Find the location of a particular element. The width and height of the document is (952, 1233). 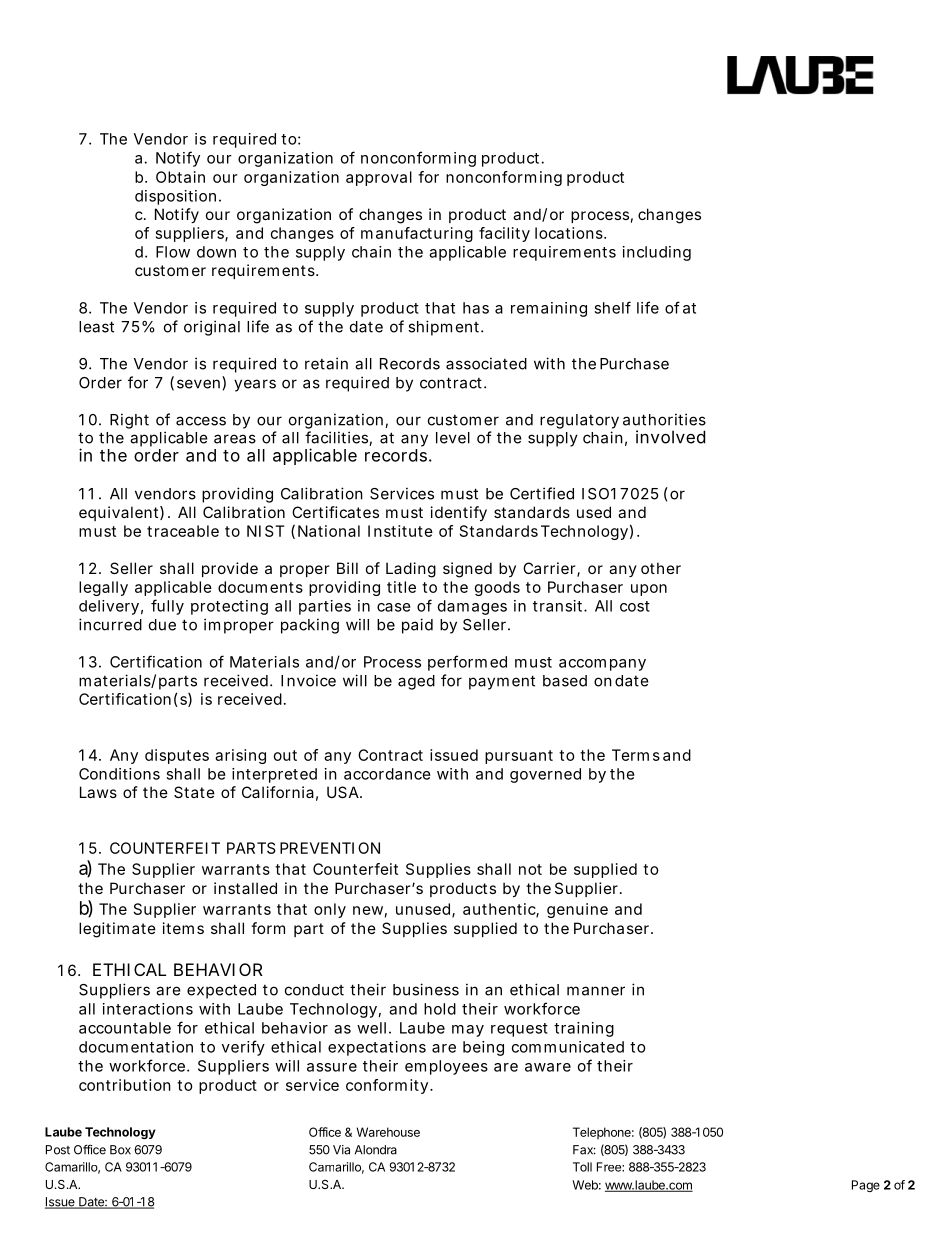

identify is located at coordinates (459, 513).
